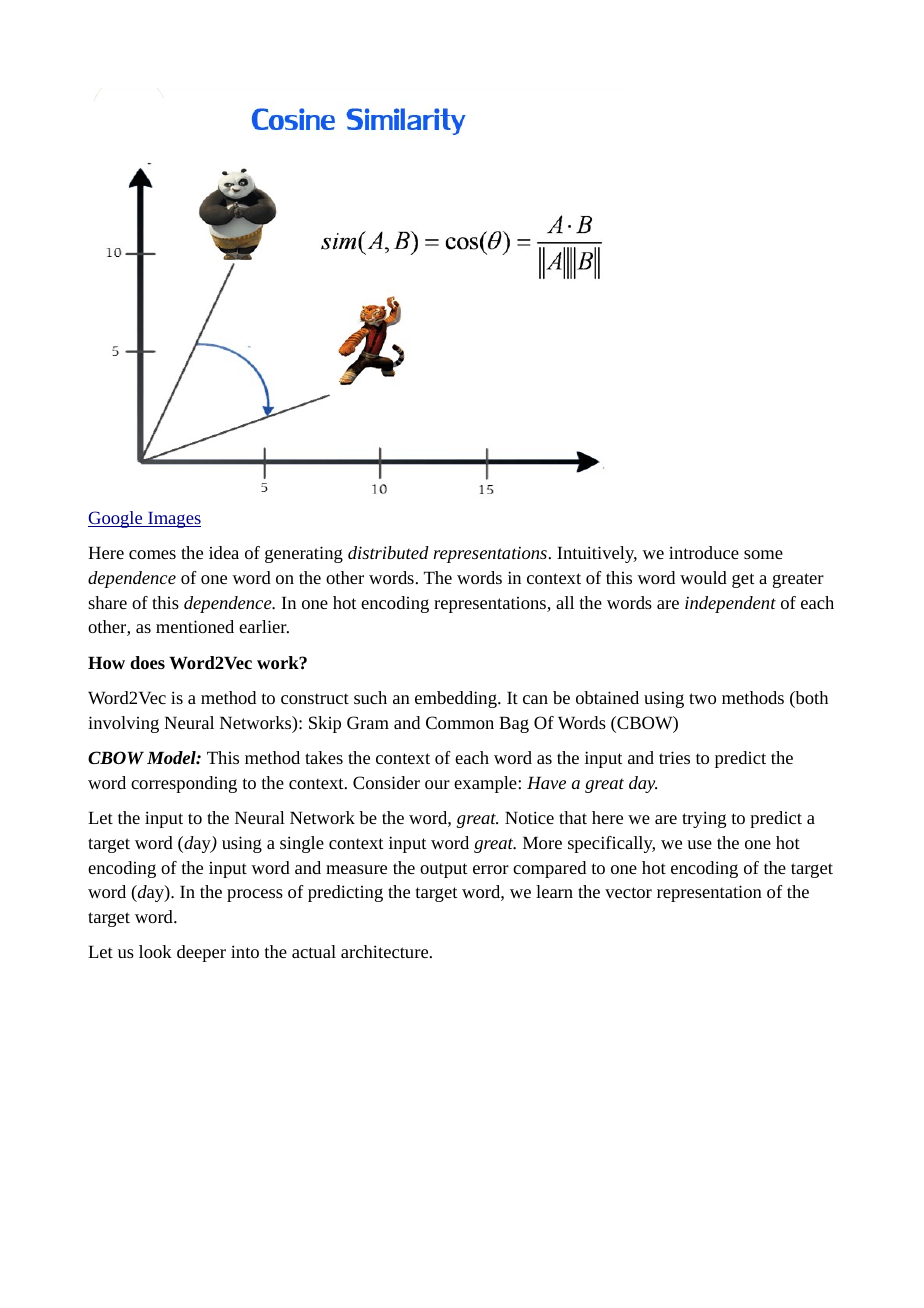 This screenshot has height=1308, width=924. I want to click on tries, so click(674, 757).
